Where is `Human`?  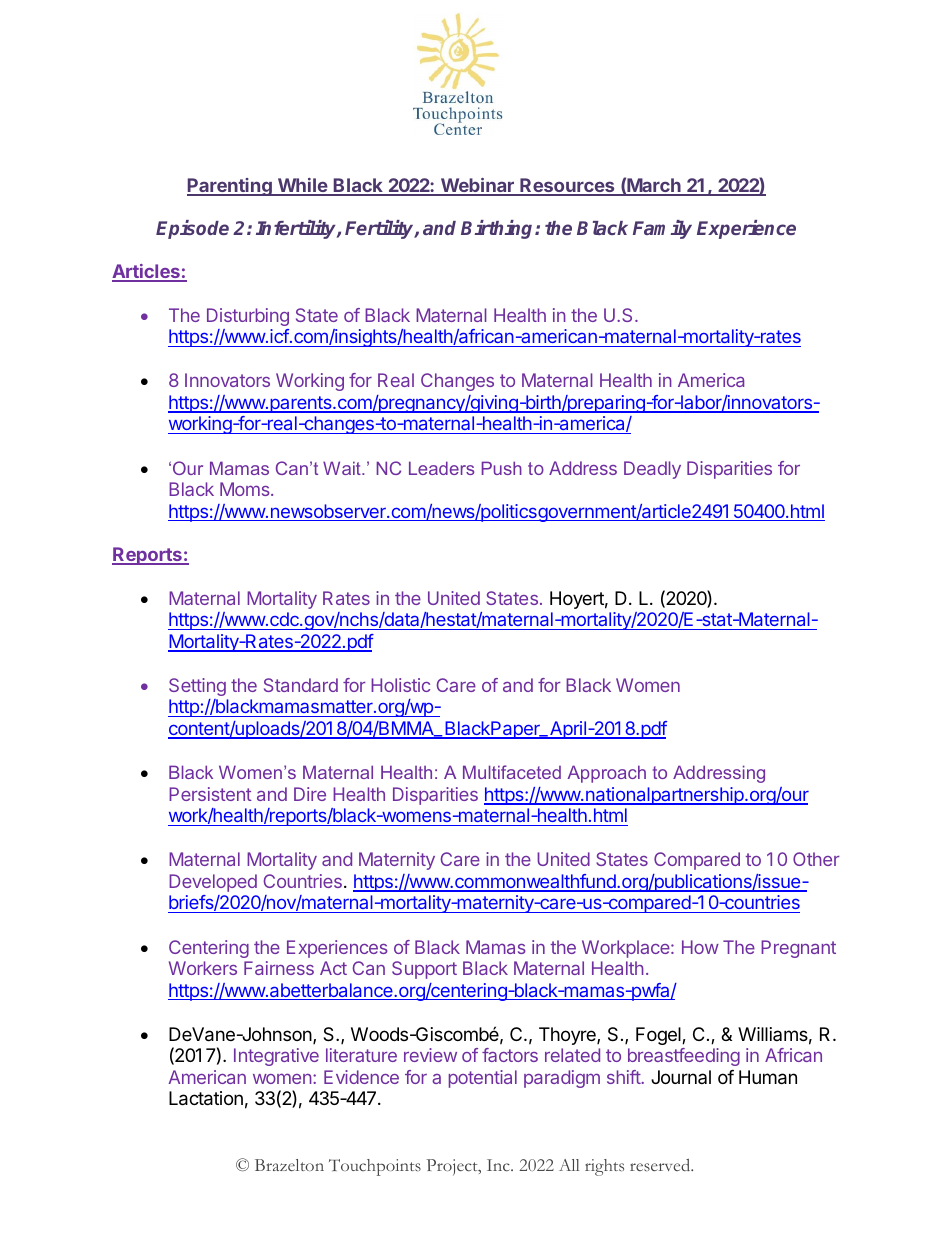 Human is located at coordinates (768, 1077).
